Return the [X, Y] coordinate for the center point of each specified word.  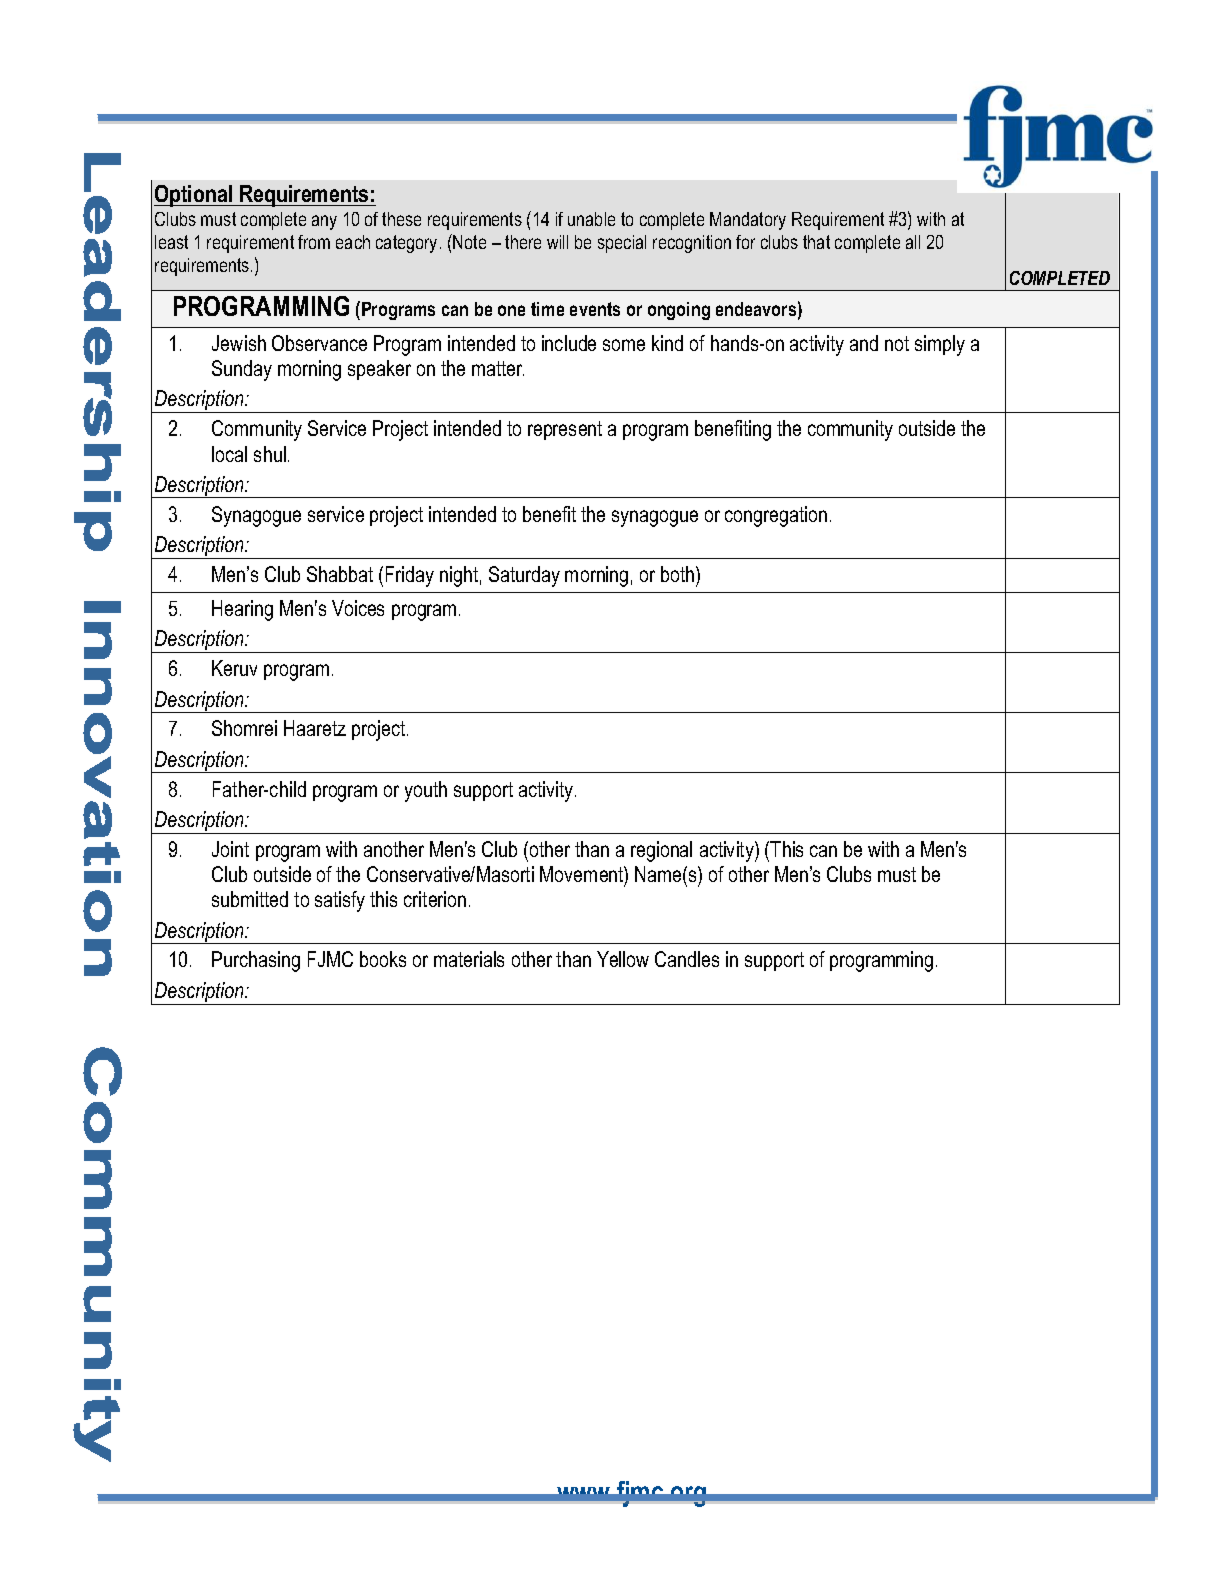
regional [661, 851]
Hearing [242, 610]
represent [565, 430]
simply [940, 345]
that [816, 242]
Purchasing [256, 961]
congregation [776, 516]
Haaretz [315, 728]
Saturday [524, 576]
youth [426, 791]
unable [591, 219]
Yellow [623, 959]
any [324, 222]
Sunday [242, 370]
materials [469, 959]
